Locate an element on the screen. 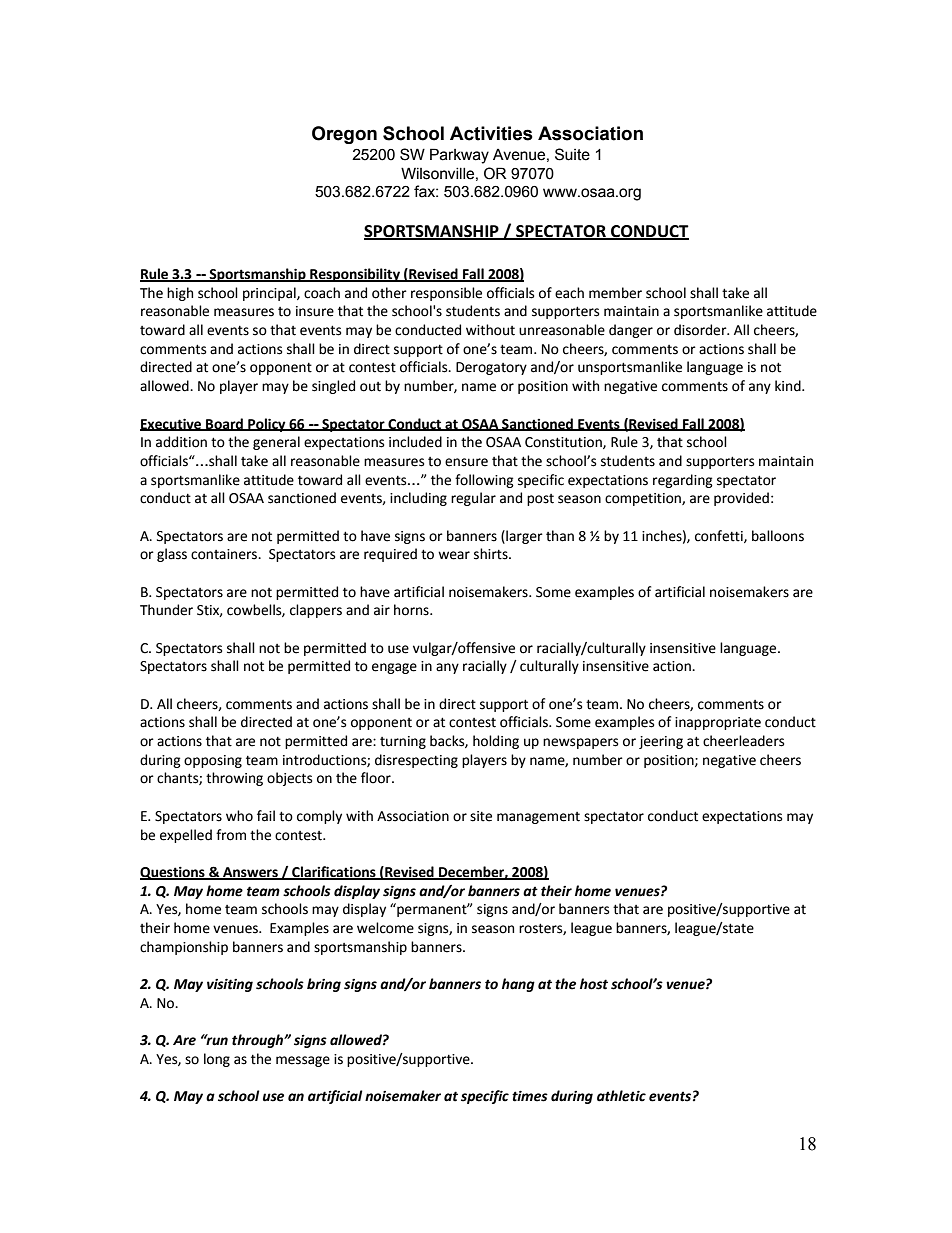 Image resolution: width=952 pixels, height=1233 pixels. horns is located at coordinates (412, 610).
